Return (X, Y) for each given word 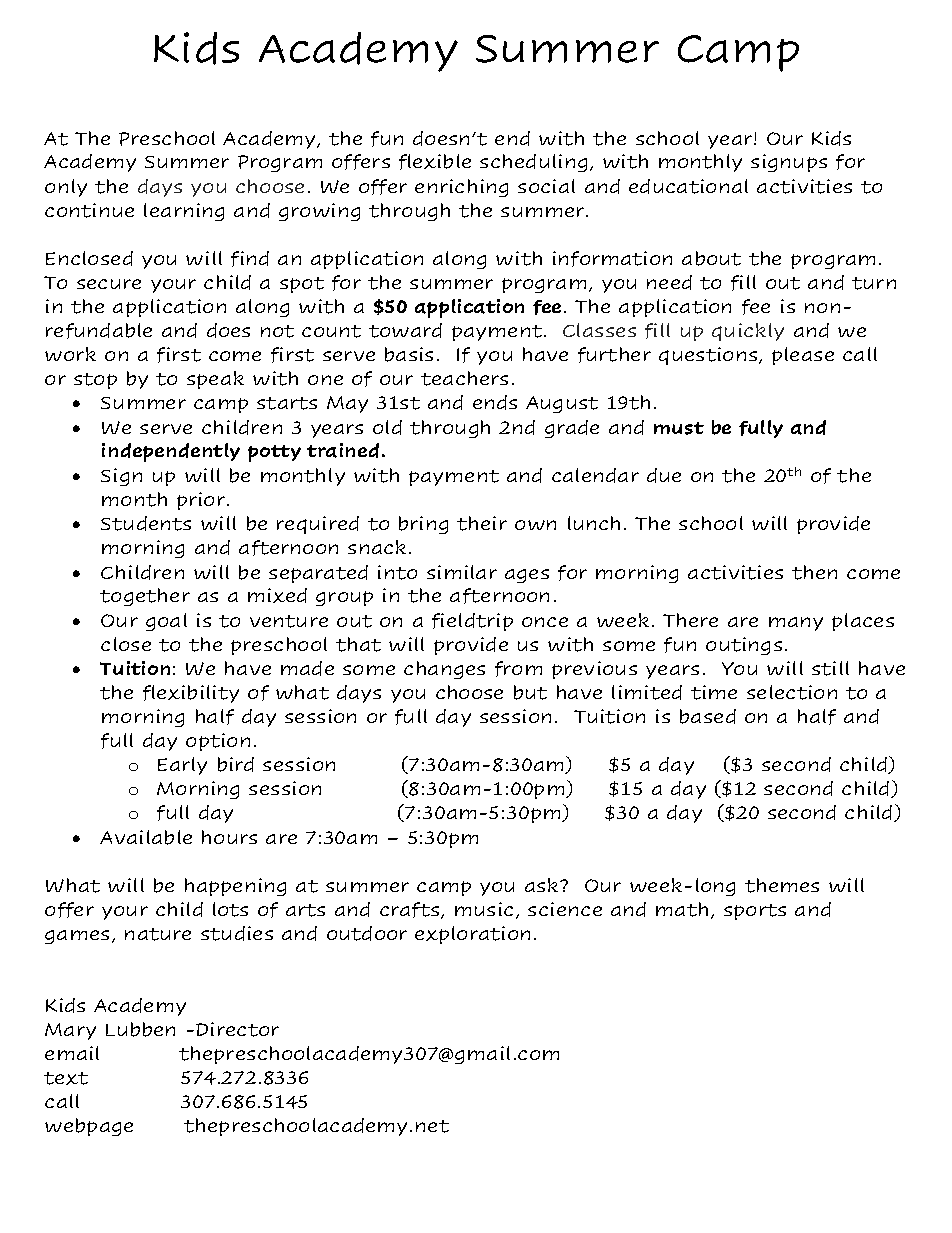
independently (171, 452)
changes (444, 670)
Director (237, 1029)
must (679, 428)
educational (688, 186)
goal (166, 622)
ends (495, 402)
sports (755, 912)
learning (184, 212)
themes (782, 885)
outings (744, 646)
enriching (461, 188)
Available (146, 837)
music (486, 910)
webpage (89, 1127)
